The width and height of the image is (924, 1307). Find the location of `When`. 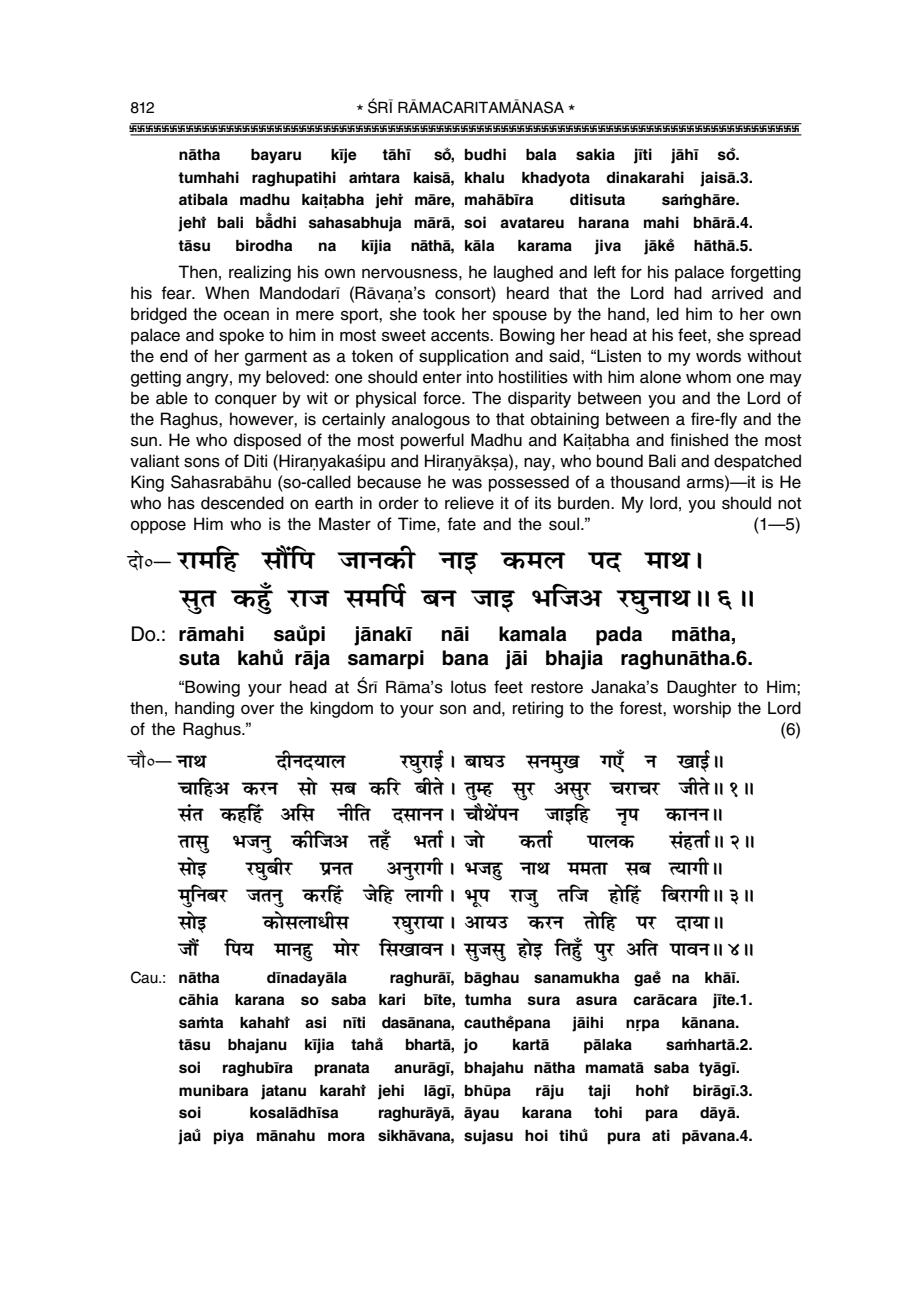

When is located at coordinates (227, 293).
